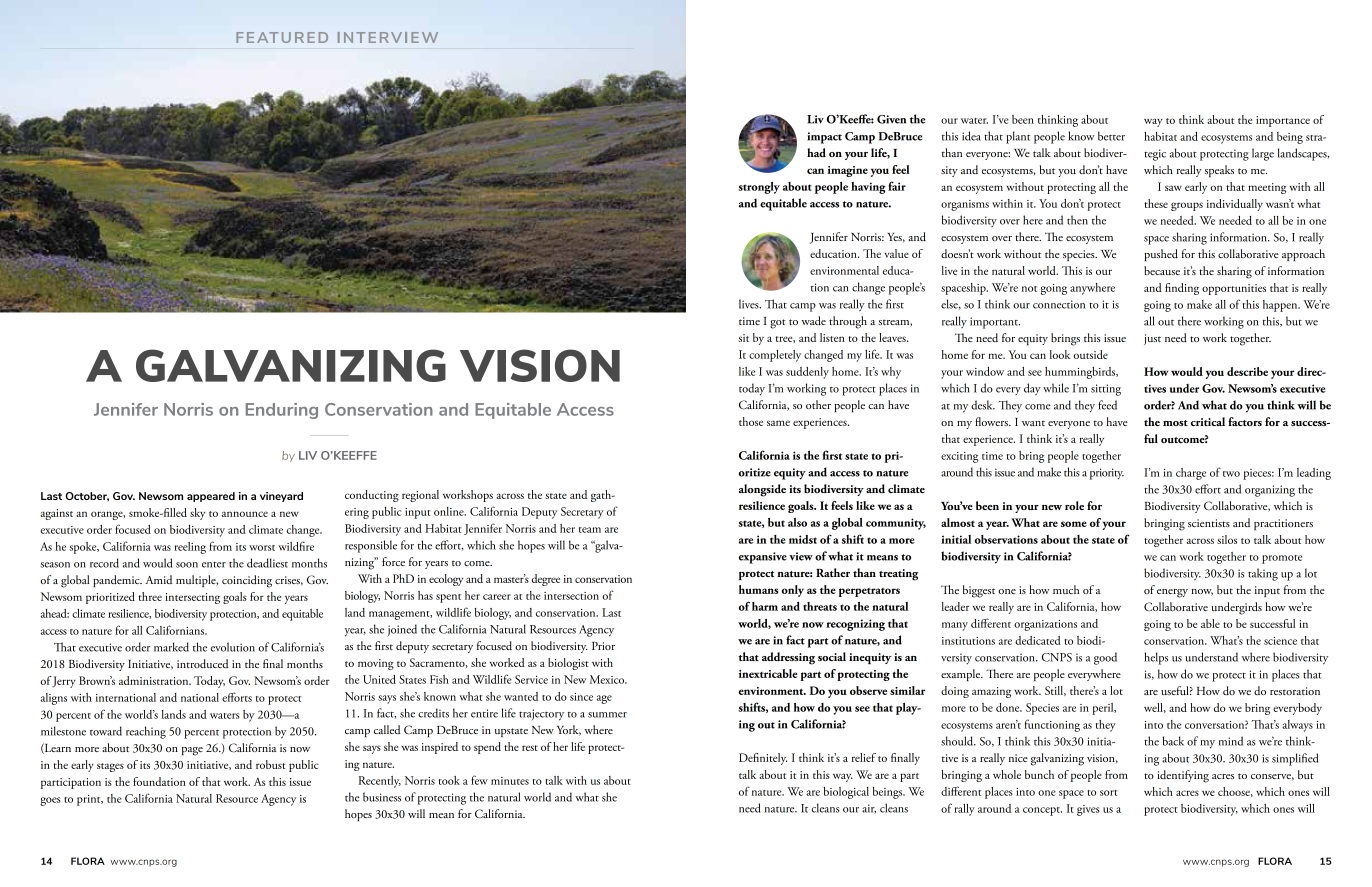 The height and width of the image is (887, 1372). What do you see at coordinates (1111, 136) in the image?
I see `better` at bounding box center [1111, 136].
